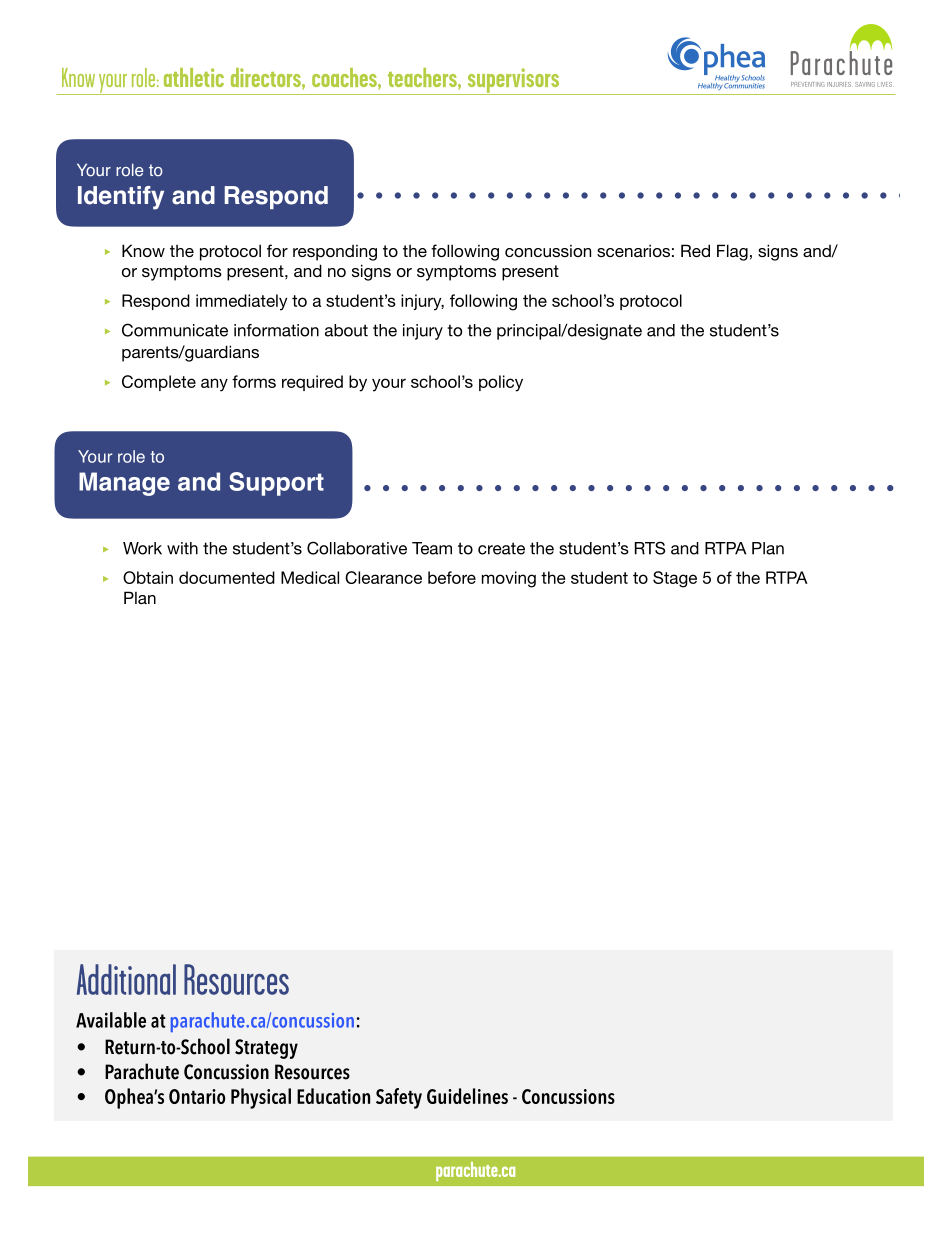 The height and width of the screenshot is (1233, 952). What do you see at coordinates (633, 250) in the screenshot?
I see `scenarios` at bounding box center [633, 250].
